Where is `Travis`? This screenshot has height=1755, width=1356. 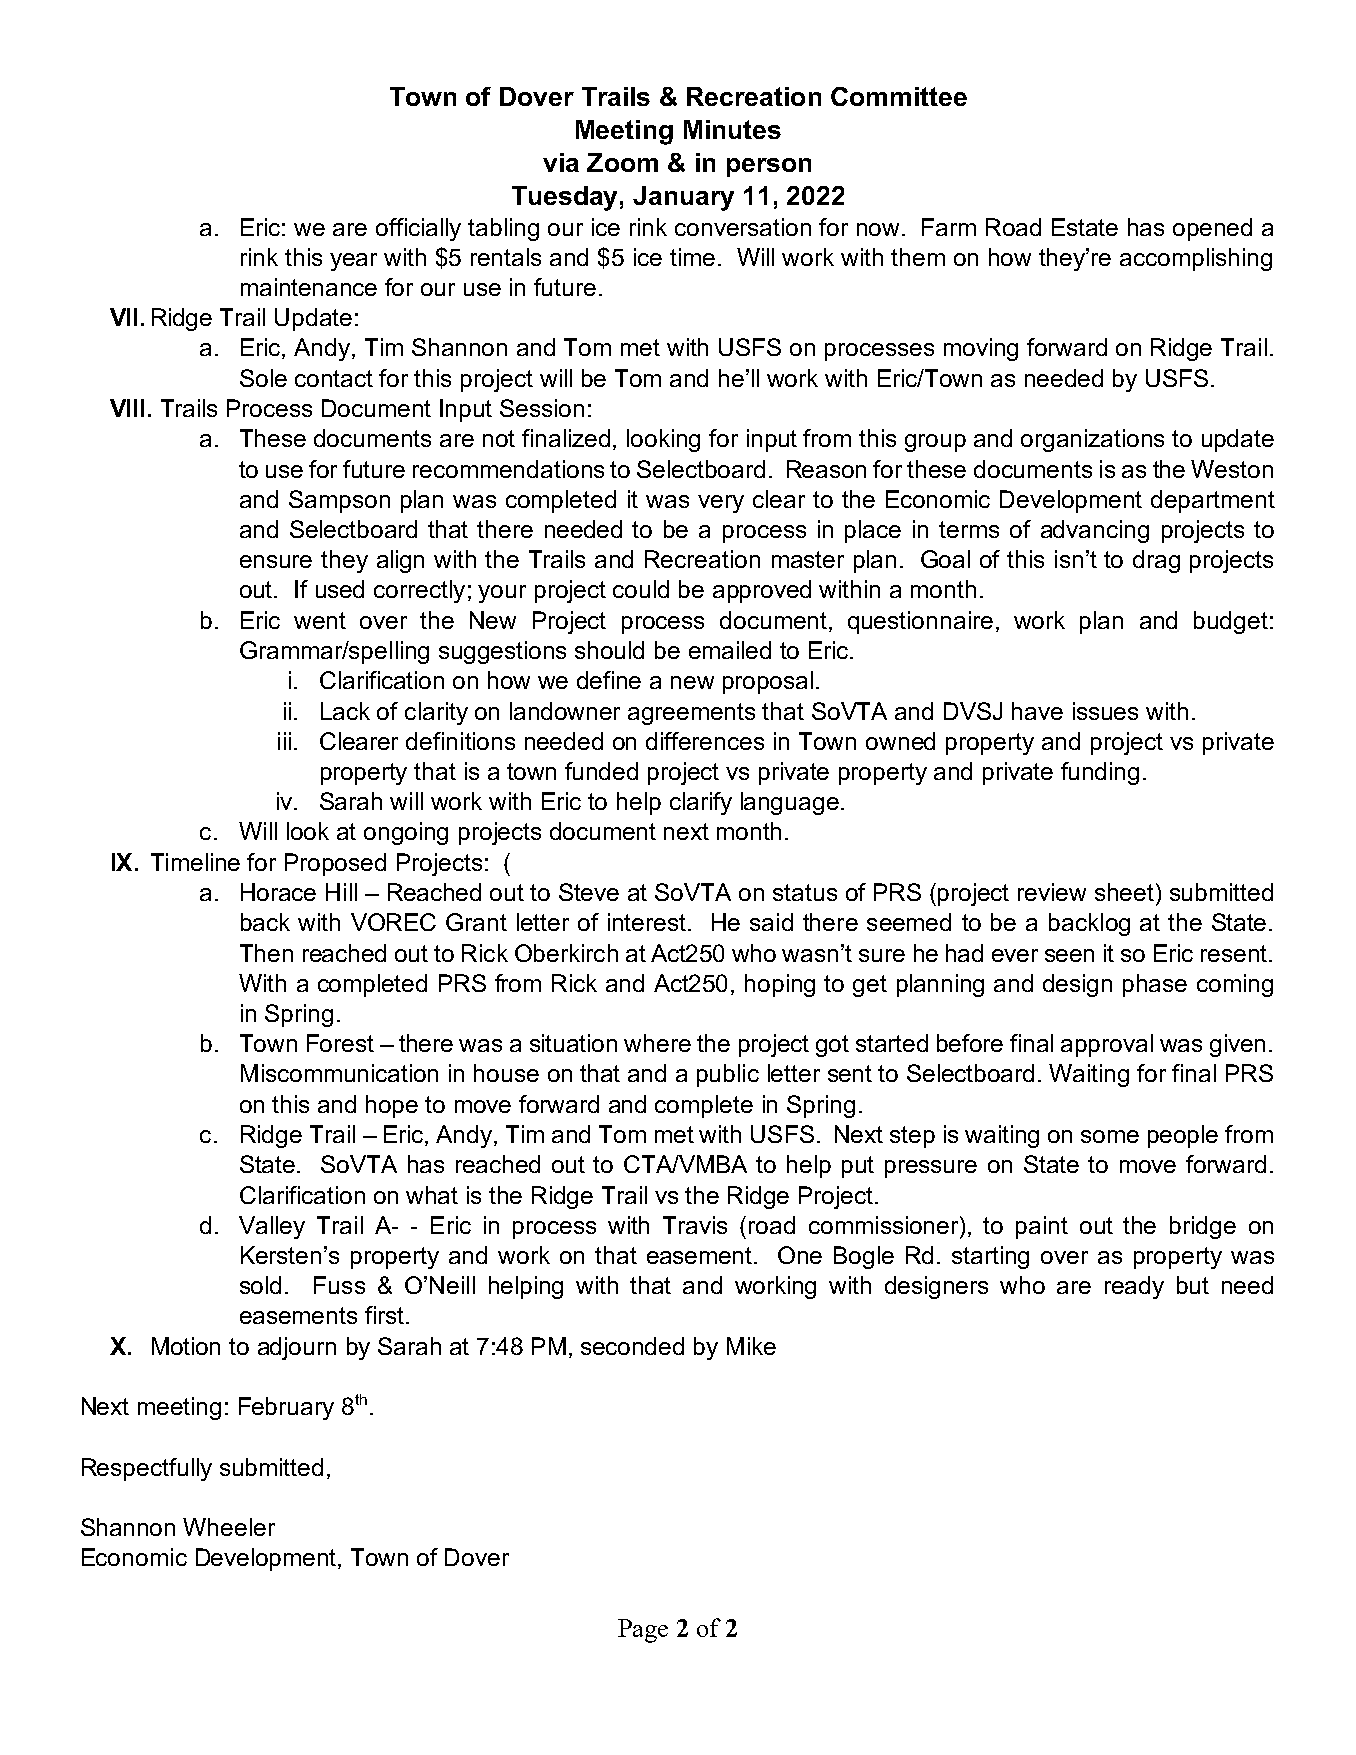 Travis is located at coordinates (695, 1225).
